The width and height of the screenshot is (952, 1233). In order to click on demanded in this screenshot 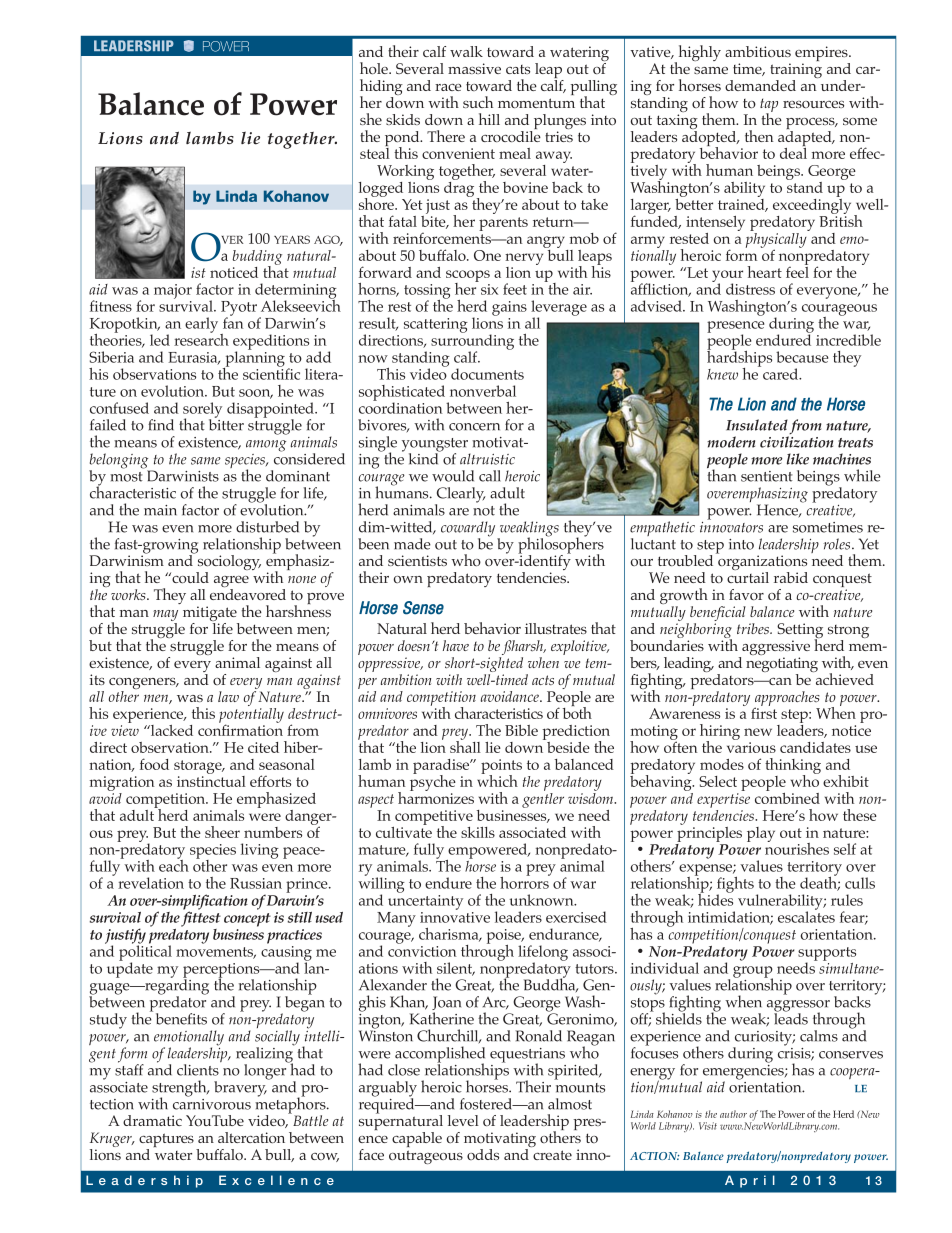, I will do `click(760, 85)`.
